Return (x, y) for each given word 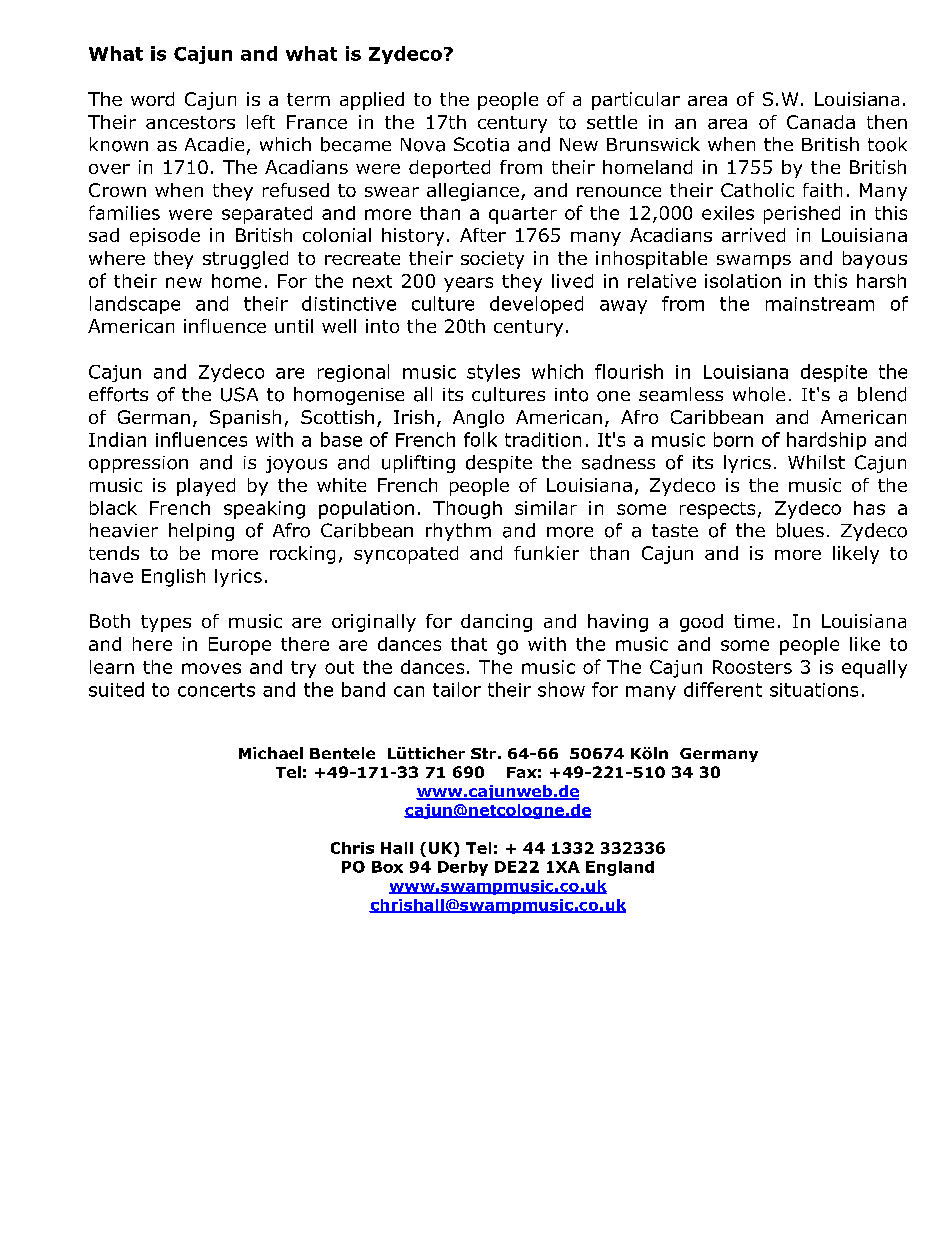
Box (387, 867)
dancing (496, 623)
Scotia (481, 144)
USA (239, 394)
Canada (821, 122)
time (754, 621)
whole (759, 394)
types (166, 623)
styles (493, 373)
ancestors (190, 122)
